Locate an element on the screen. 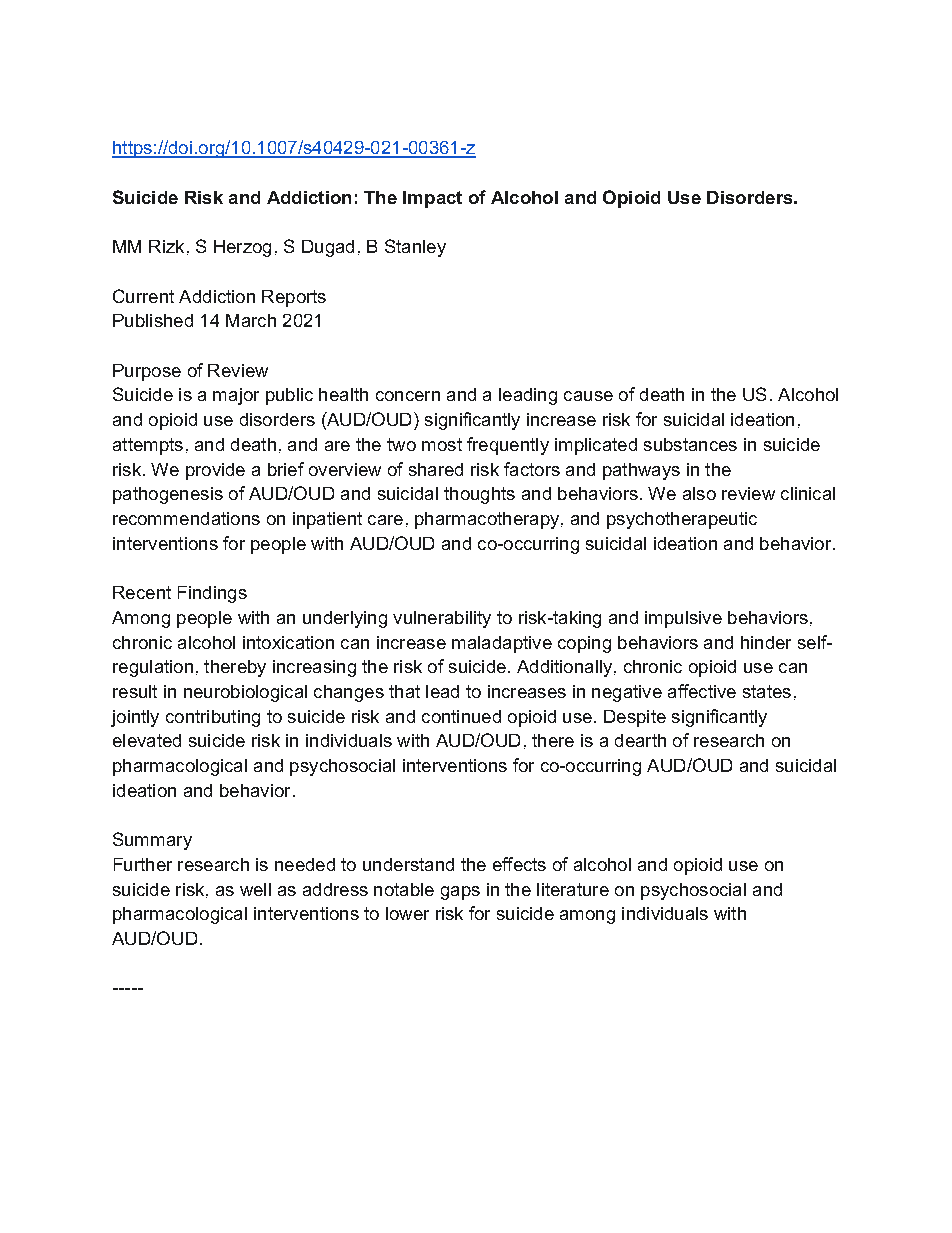 The image size is (952, 1233). pharmacotherapy is located at coordinates (488, 520).
